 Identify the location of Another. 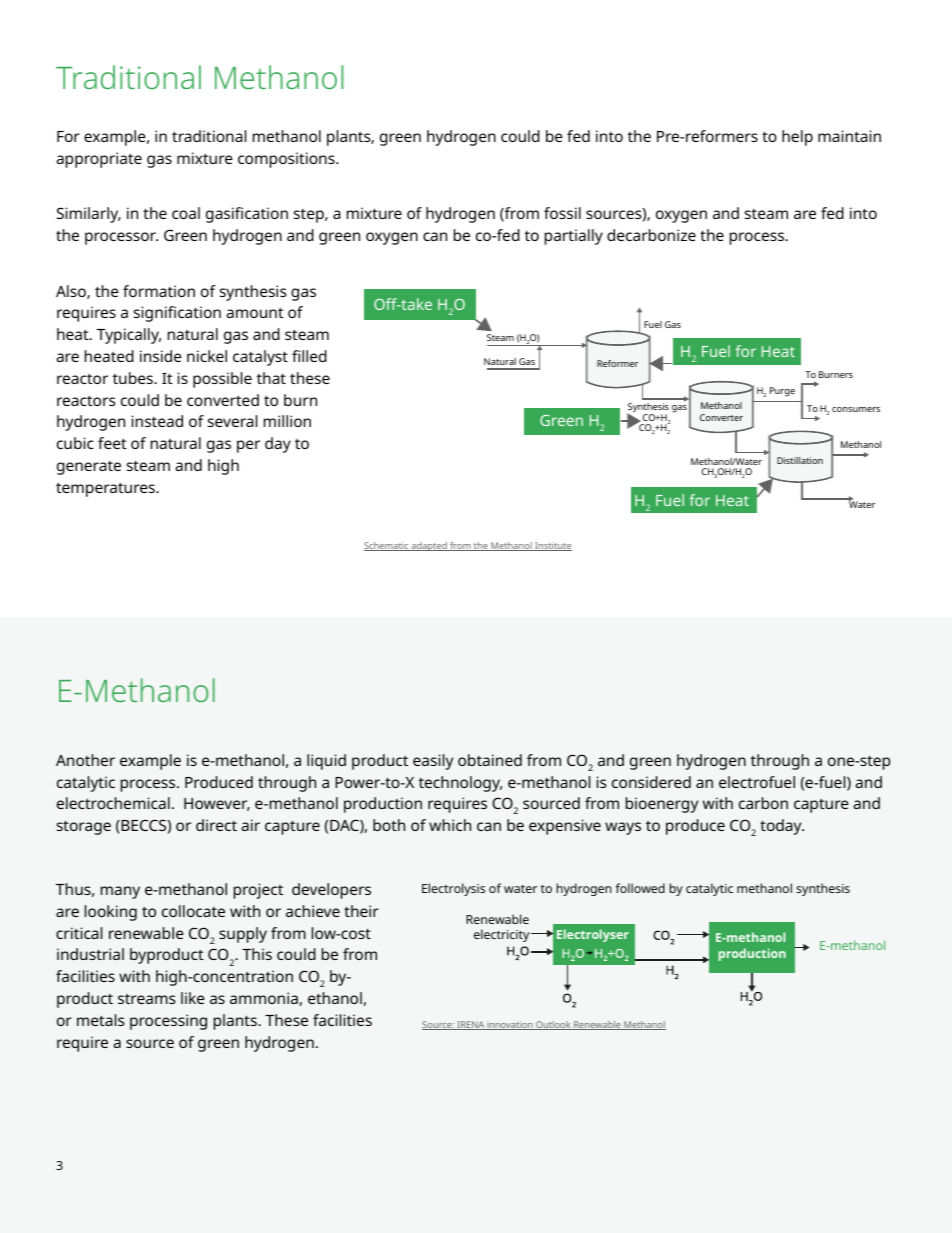
(85, 760).
